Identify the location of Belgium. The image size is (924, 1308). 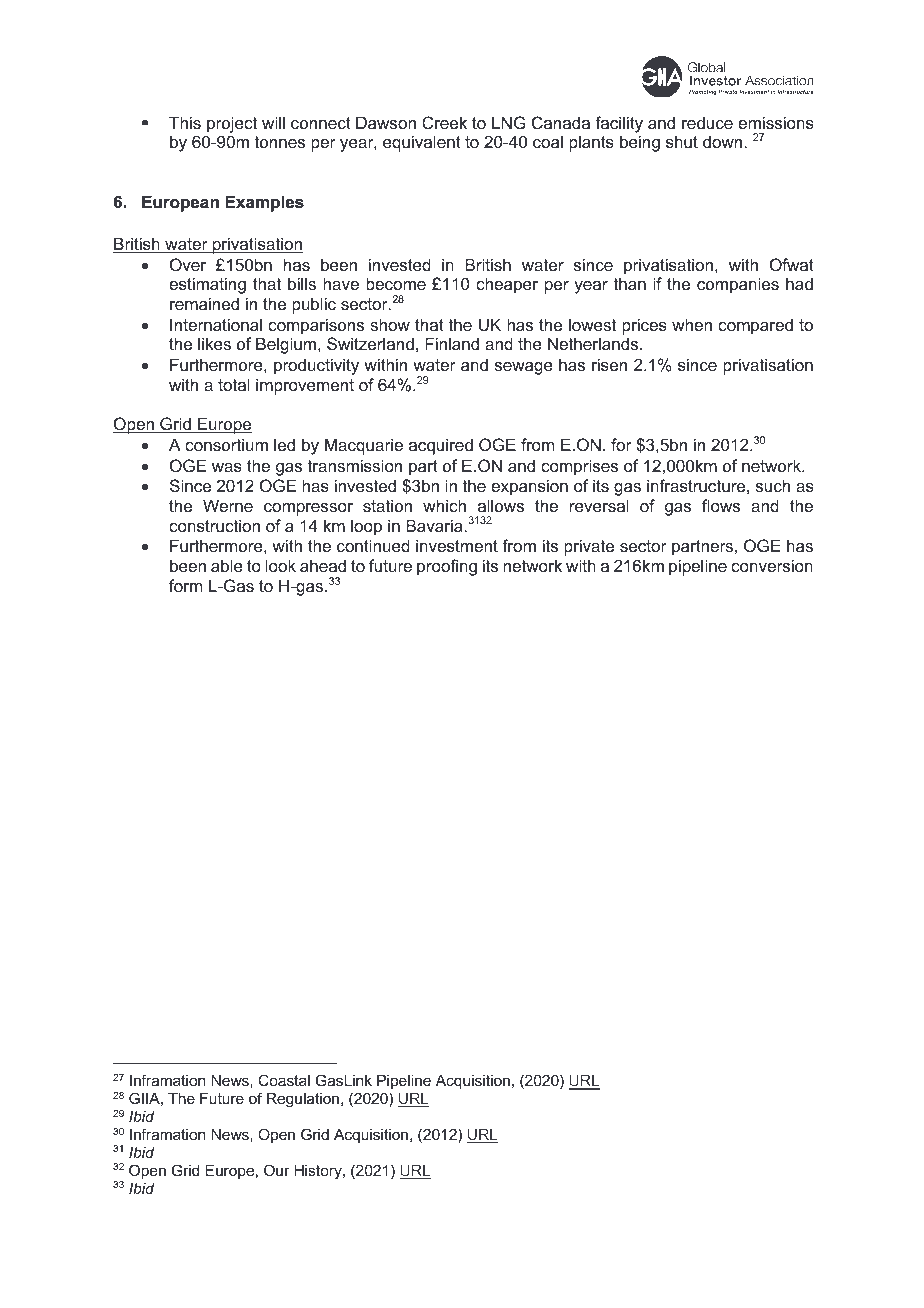
(287, 345).
